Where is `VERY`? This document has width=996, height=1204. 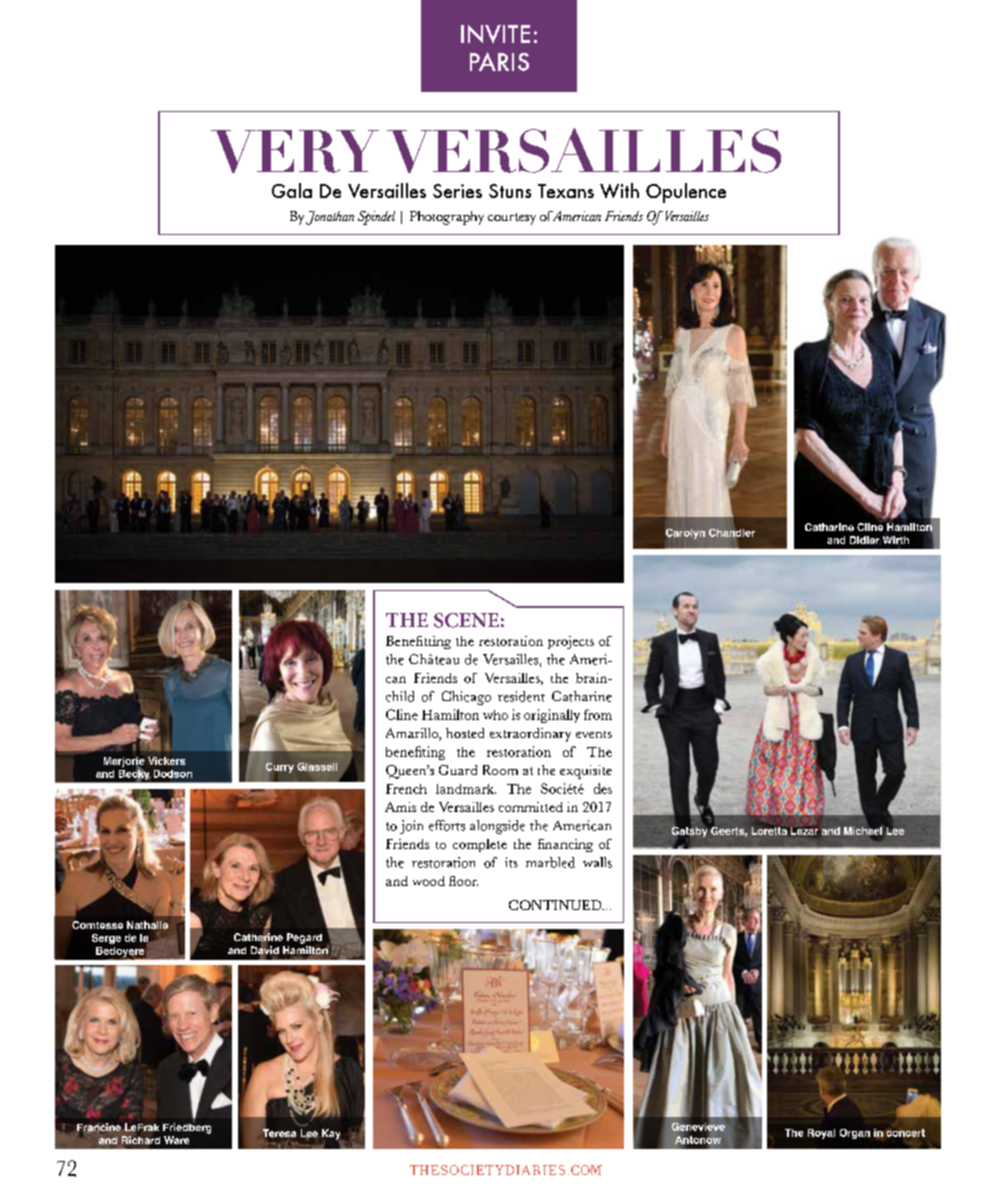 VERY is located at coordinates (295, 151).
